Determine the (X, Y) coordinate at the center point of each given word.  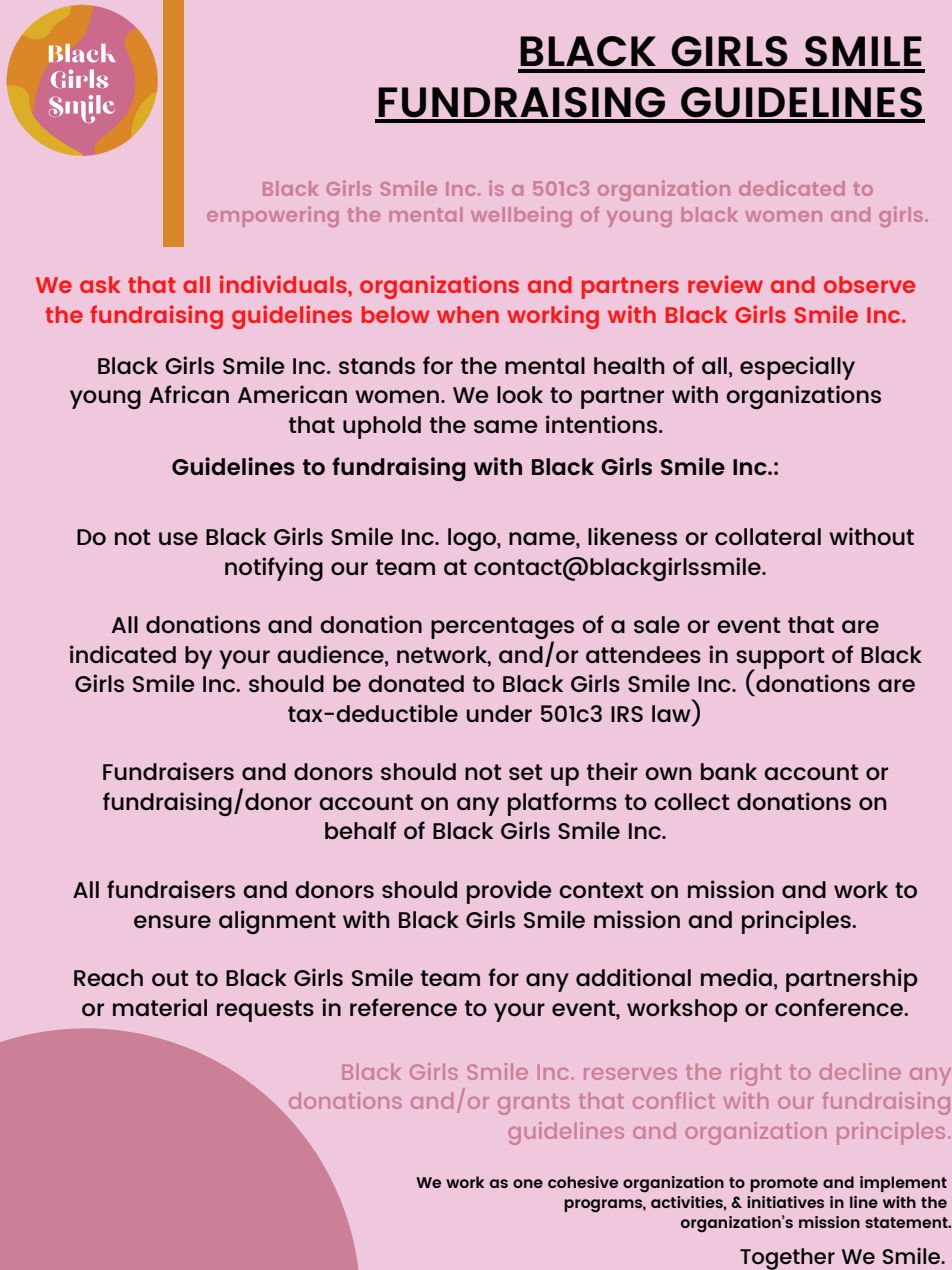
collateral (768, 536)
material (160, 1007)
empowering (273, 216)
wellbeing (521, 216)
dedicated (792, 188)
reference (403, 1007)
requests (265, 1011)
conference (840, 1007)
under (499, 713)
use (178, 538)
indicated (123, 654)
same (506, 426)
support (780, 659)
